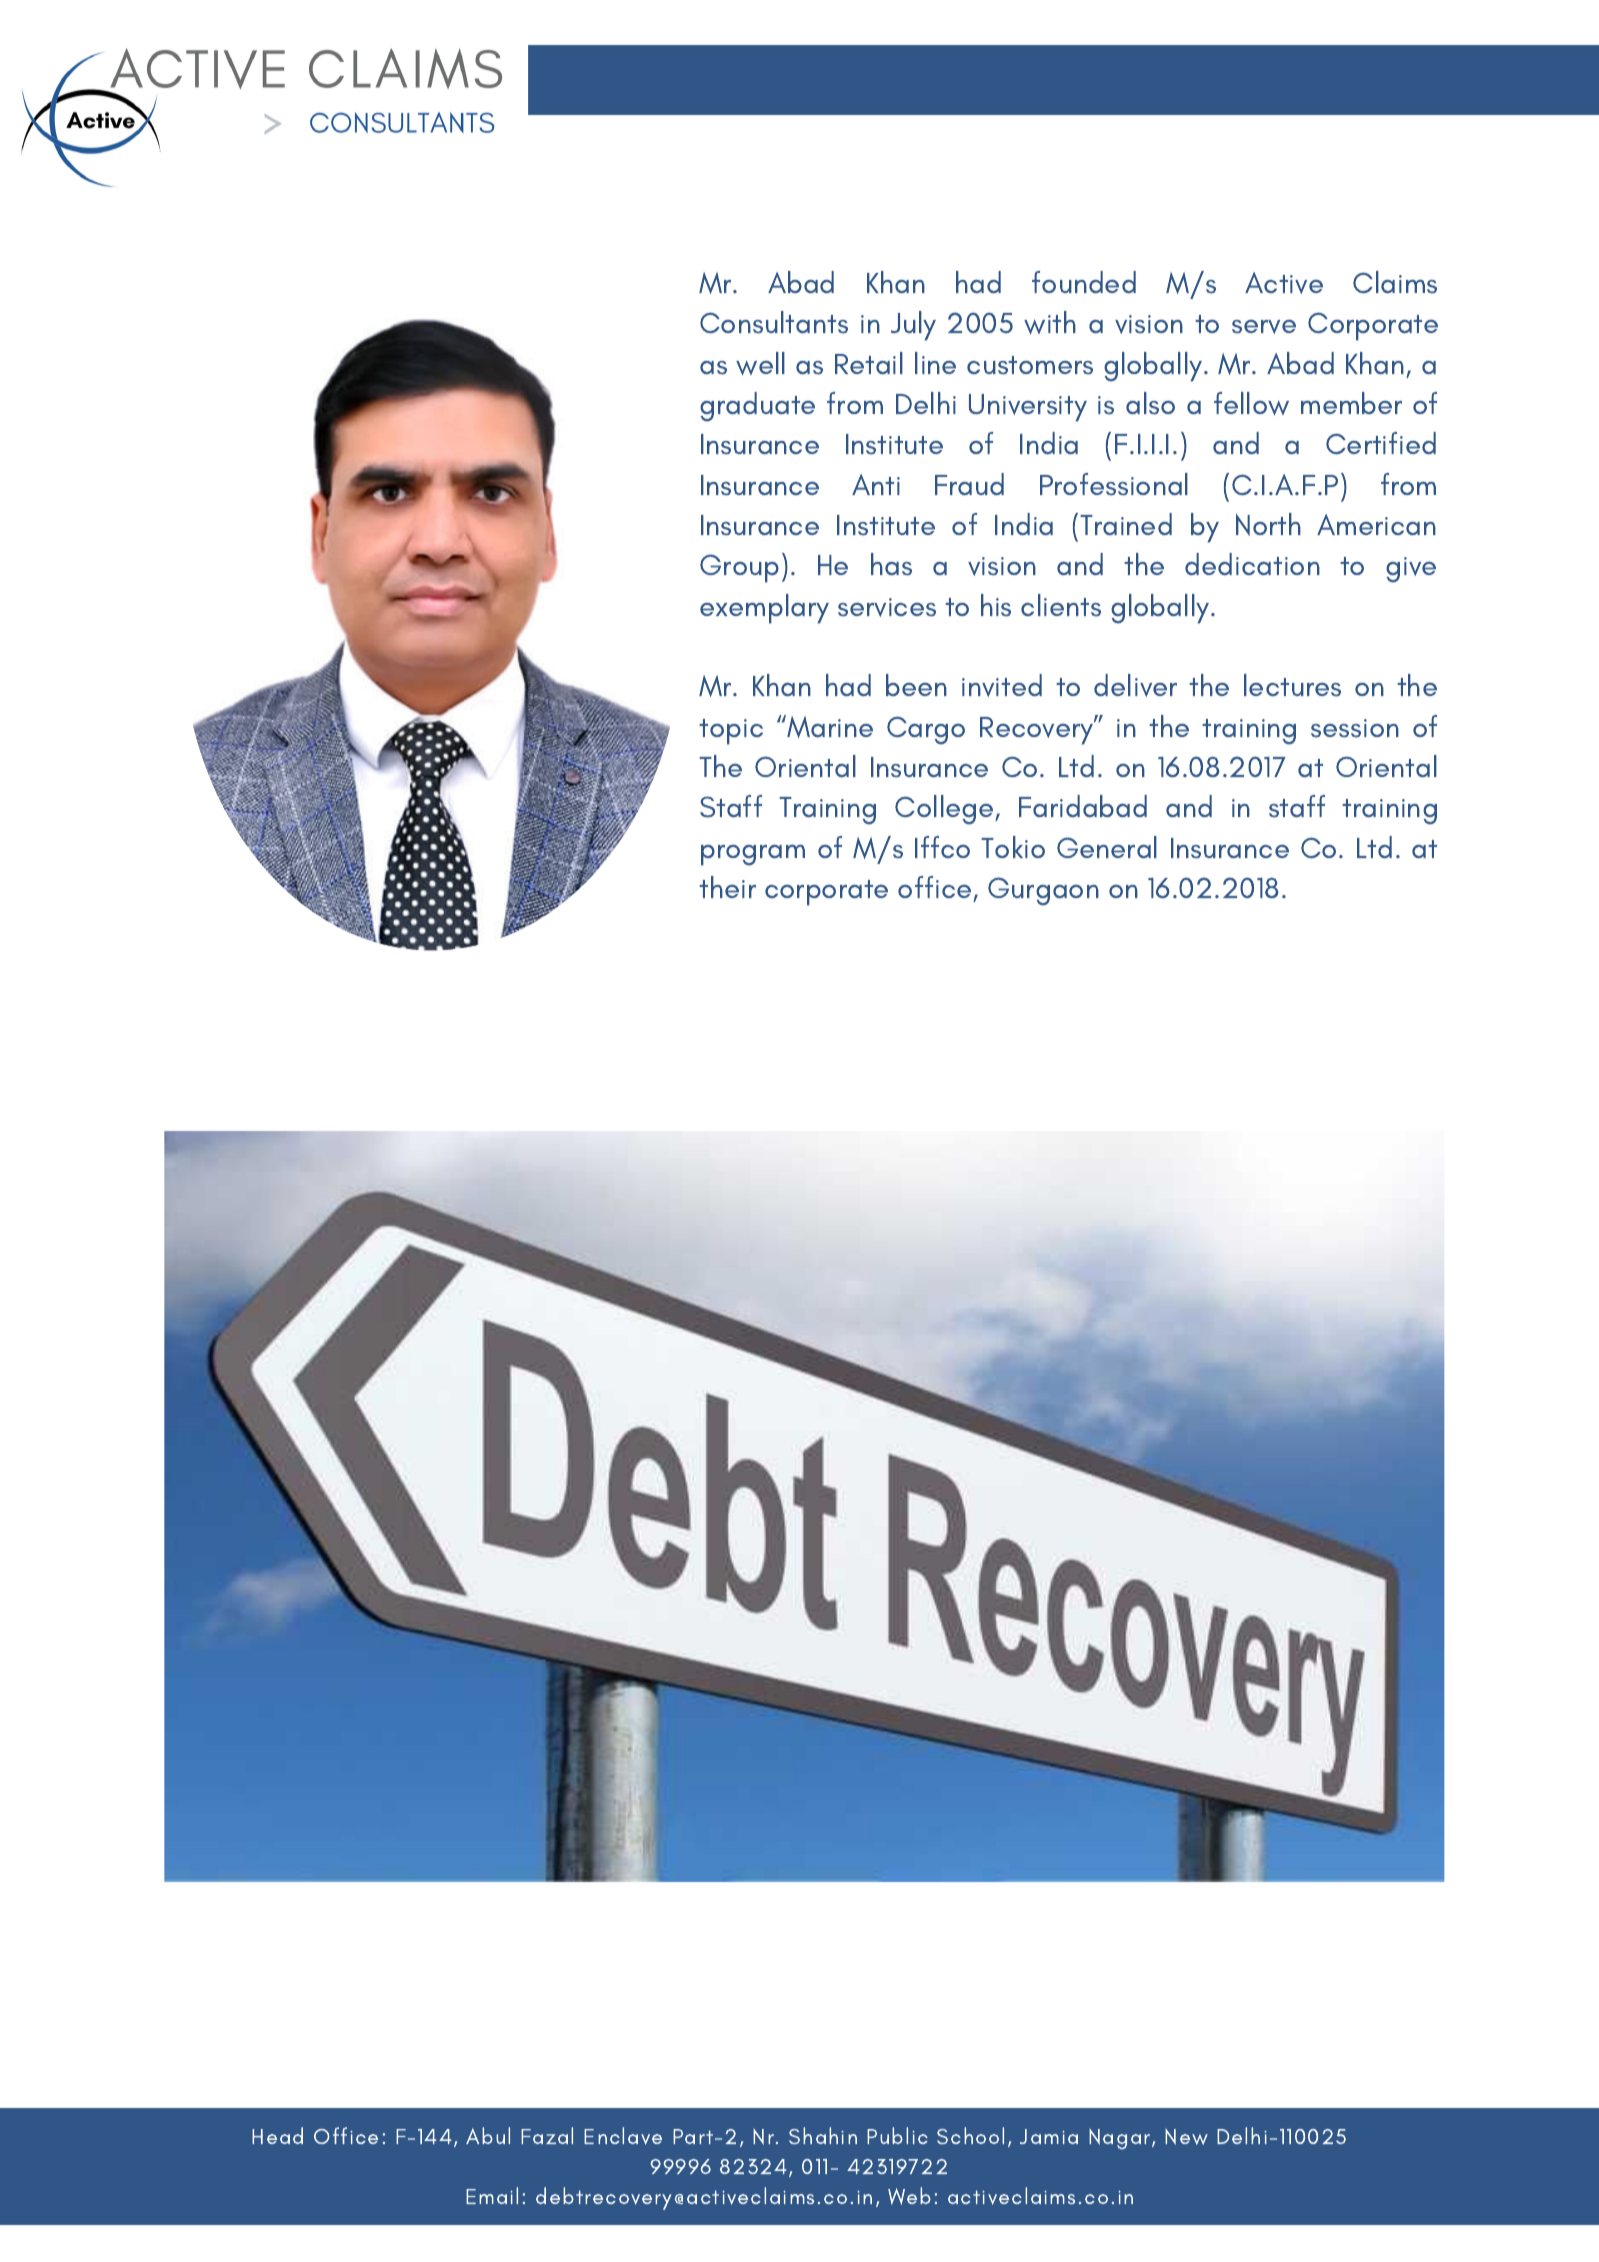 The width and height of the image is (1599, 2262). I want to click on Retail, so click(869, 363).
